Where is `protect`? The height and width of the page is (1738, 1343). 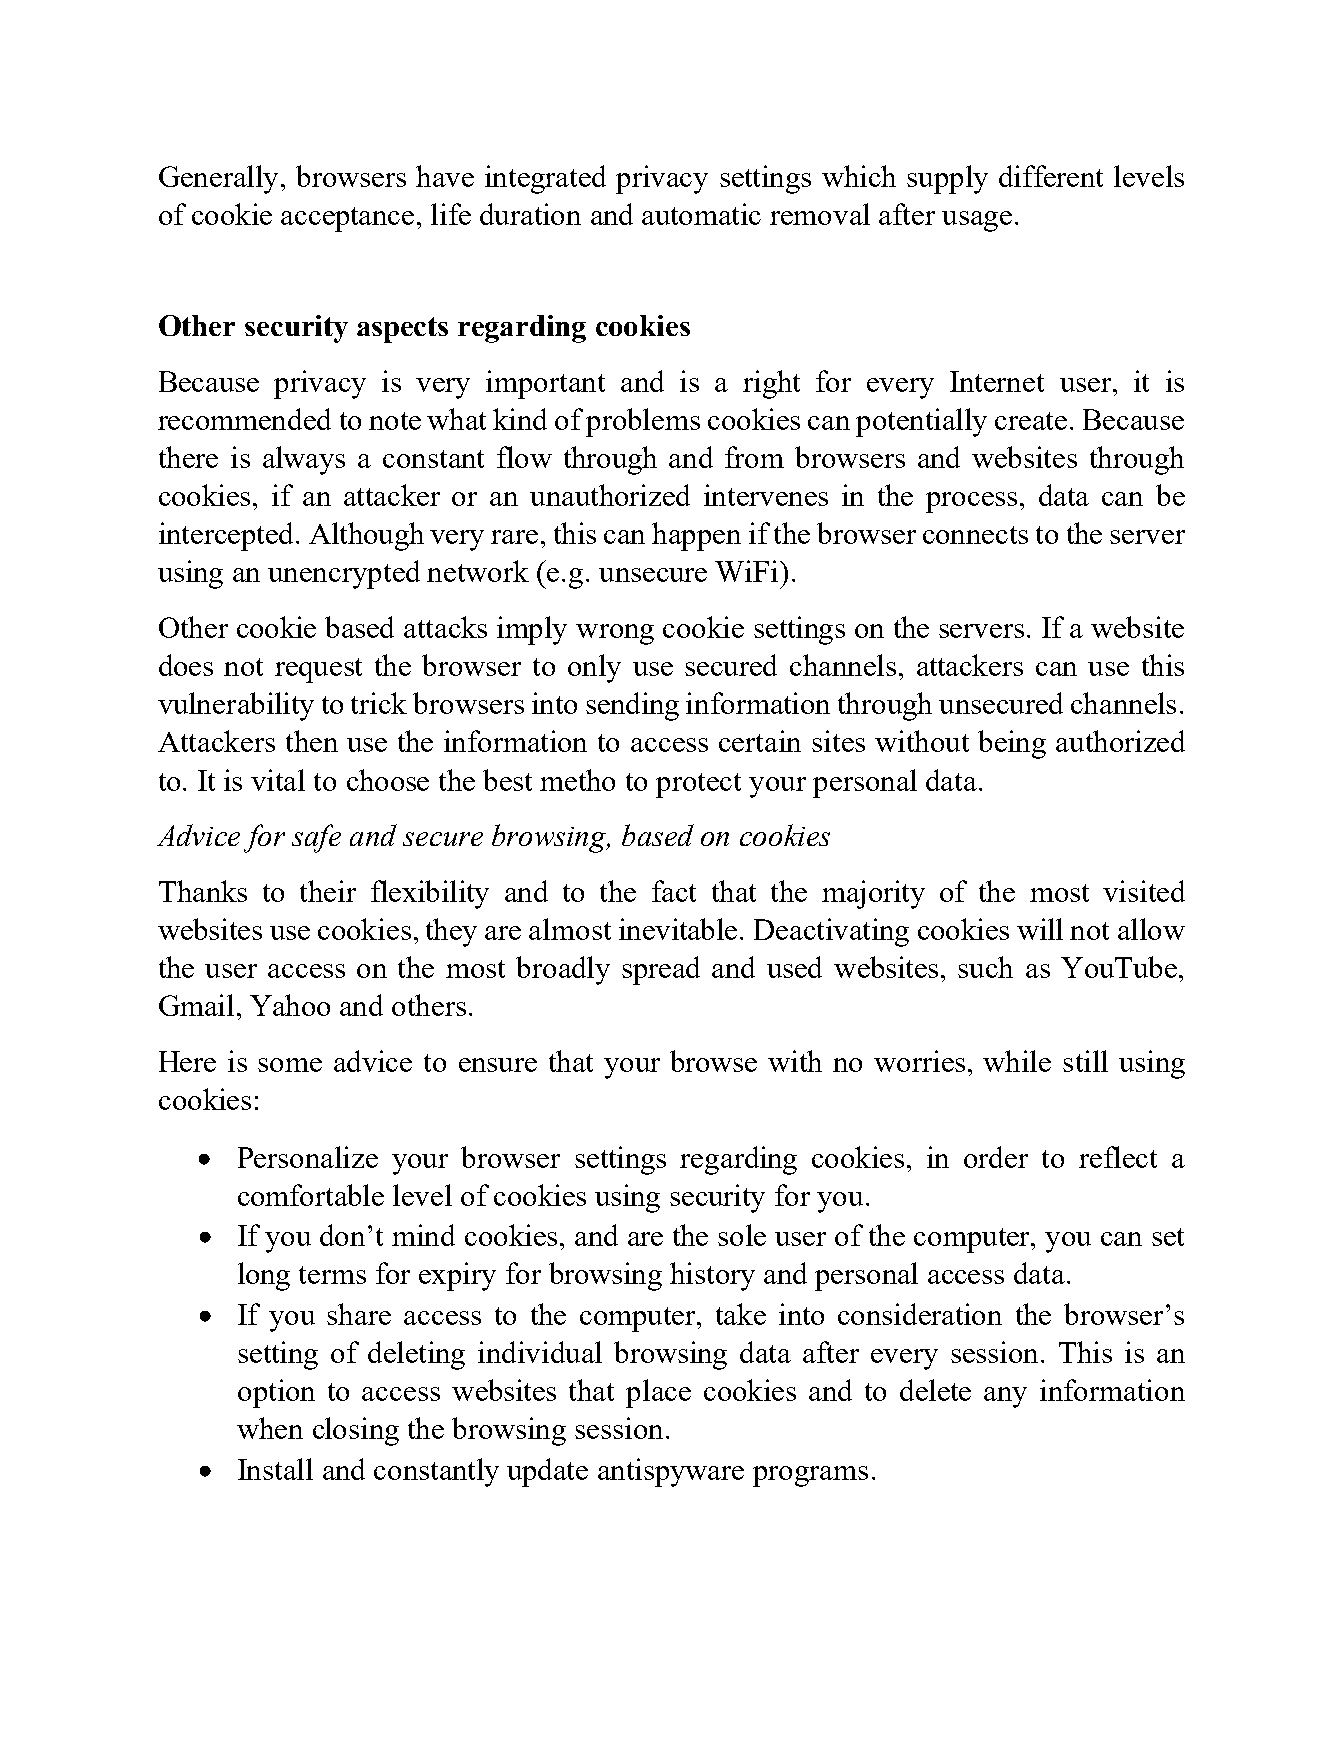 protect is located at coordinates (698, 785).
